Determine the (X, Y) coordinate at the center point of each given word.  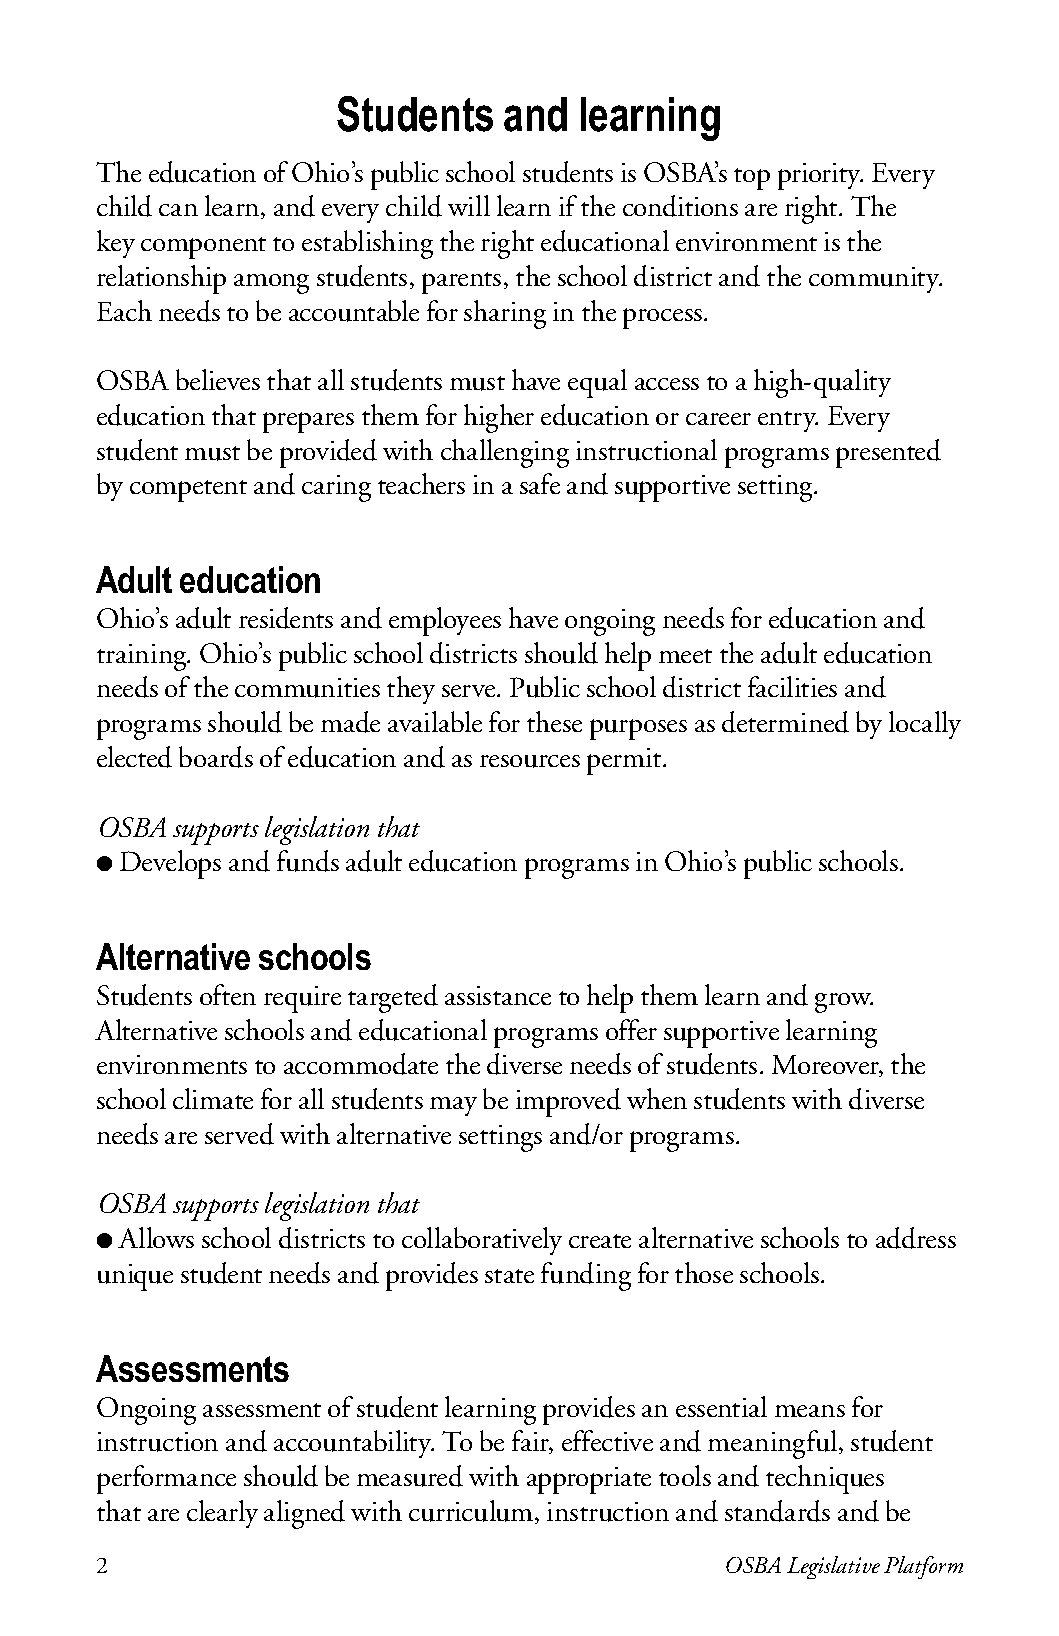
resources (530, 761)
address (916, 1238)
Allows (156, 1237)
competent (188, 491)
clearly (222, 1514)
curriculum (472, 1512)
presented (888, 453)
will (469, 205)
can (178, 210)
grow (844, 1003)
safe (540, 483)
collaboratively (482, 1241)
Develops (170, 864)
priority (820, 176)
